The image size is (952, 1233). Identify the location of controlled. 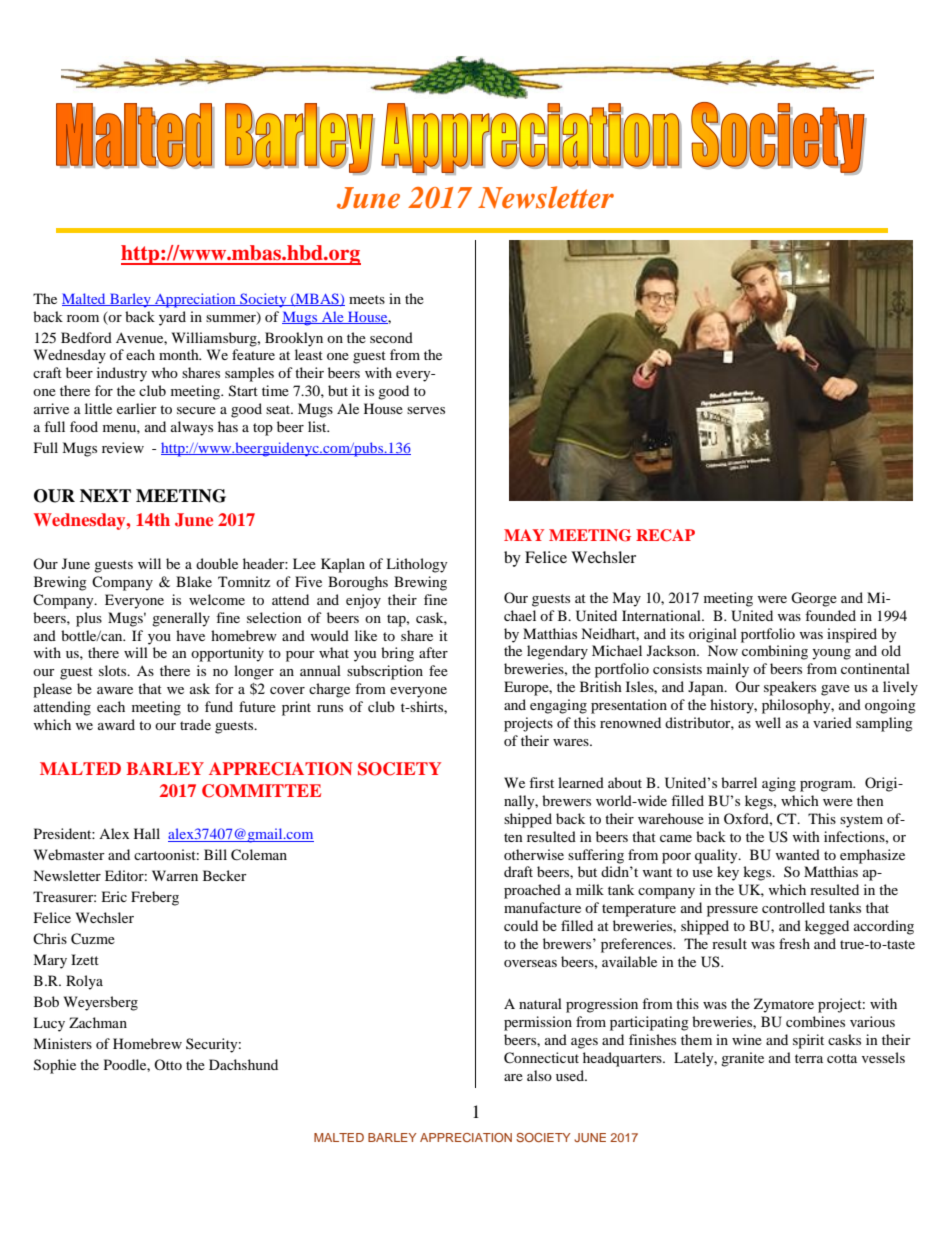
(793, 907).
